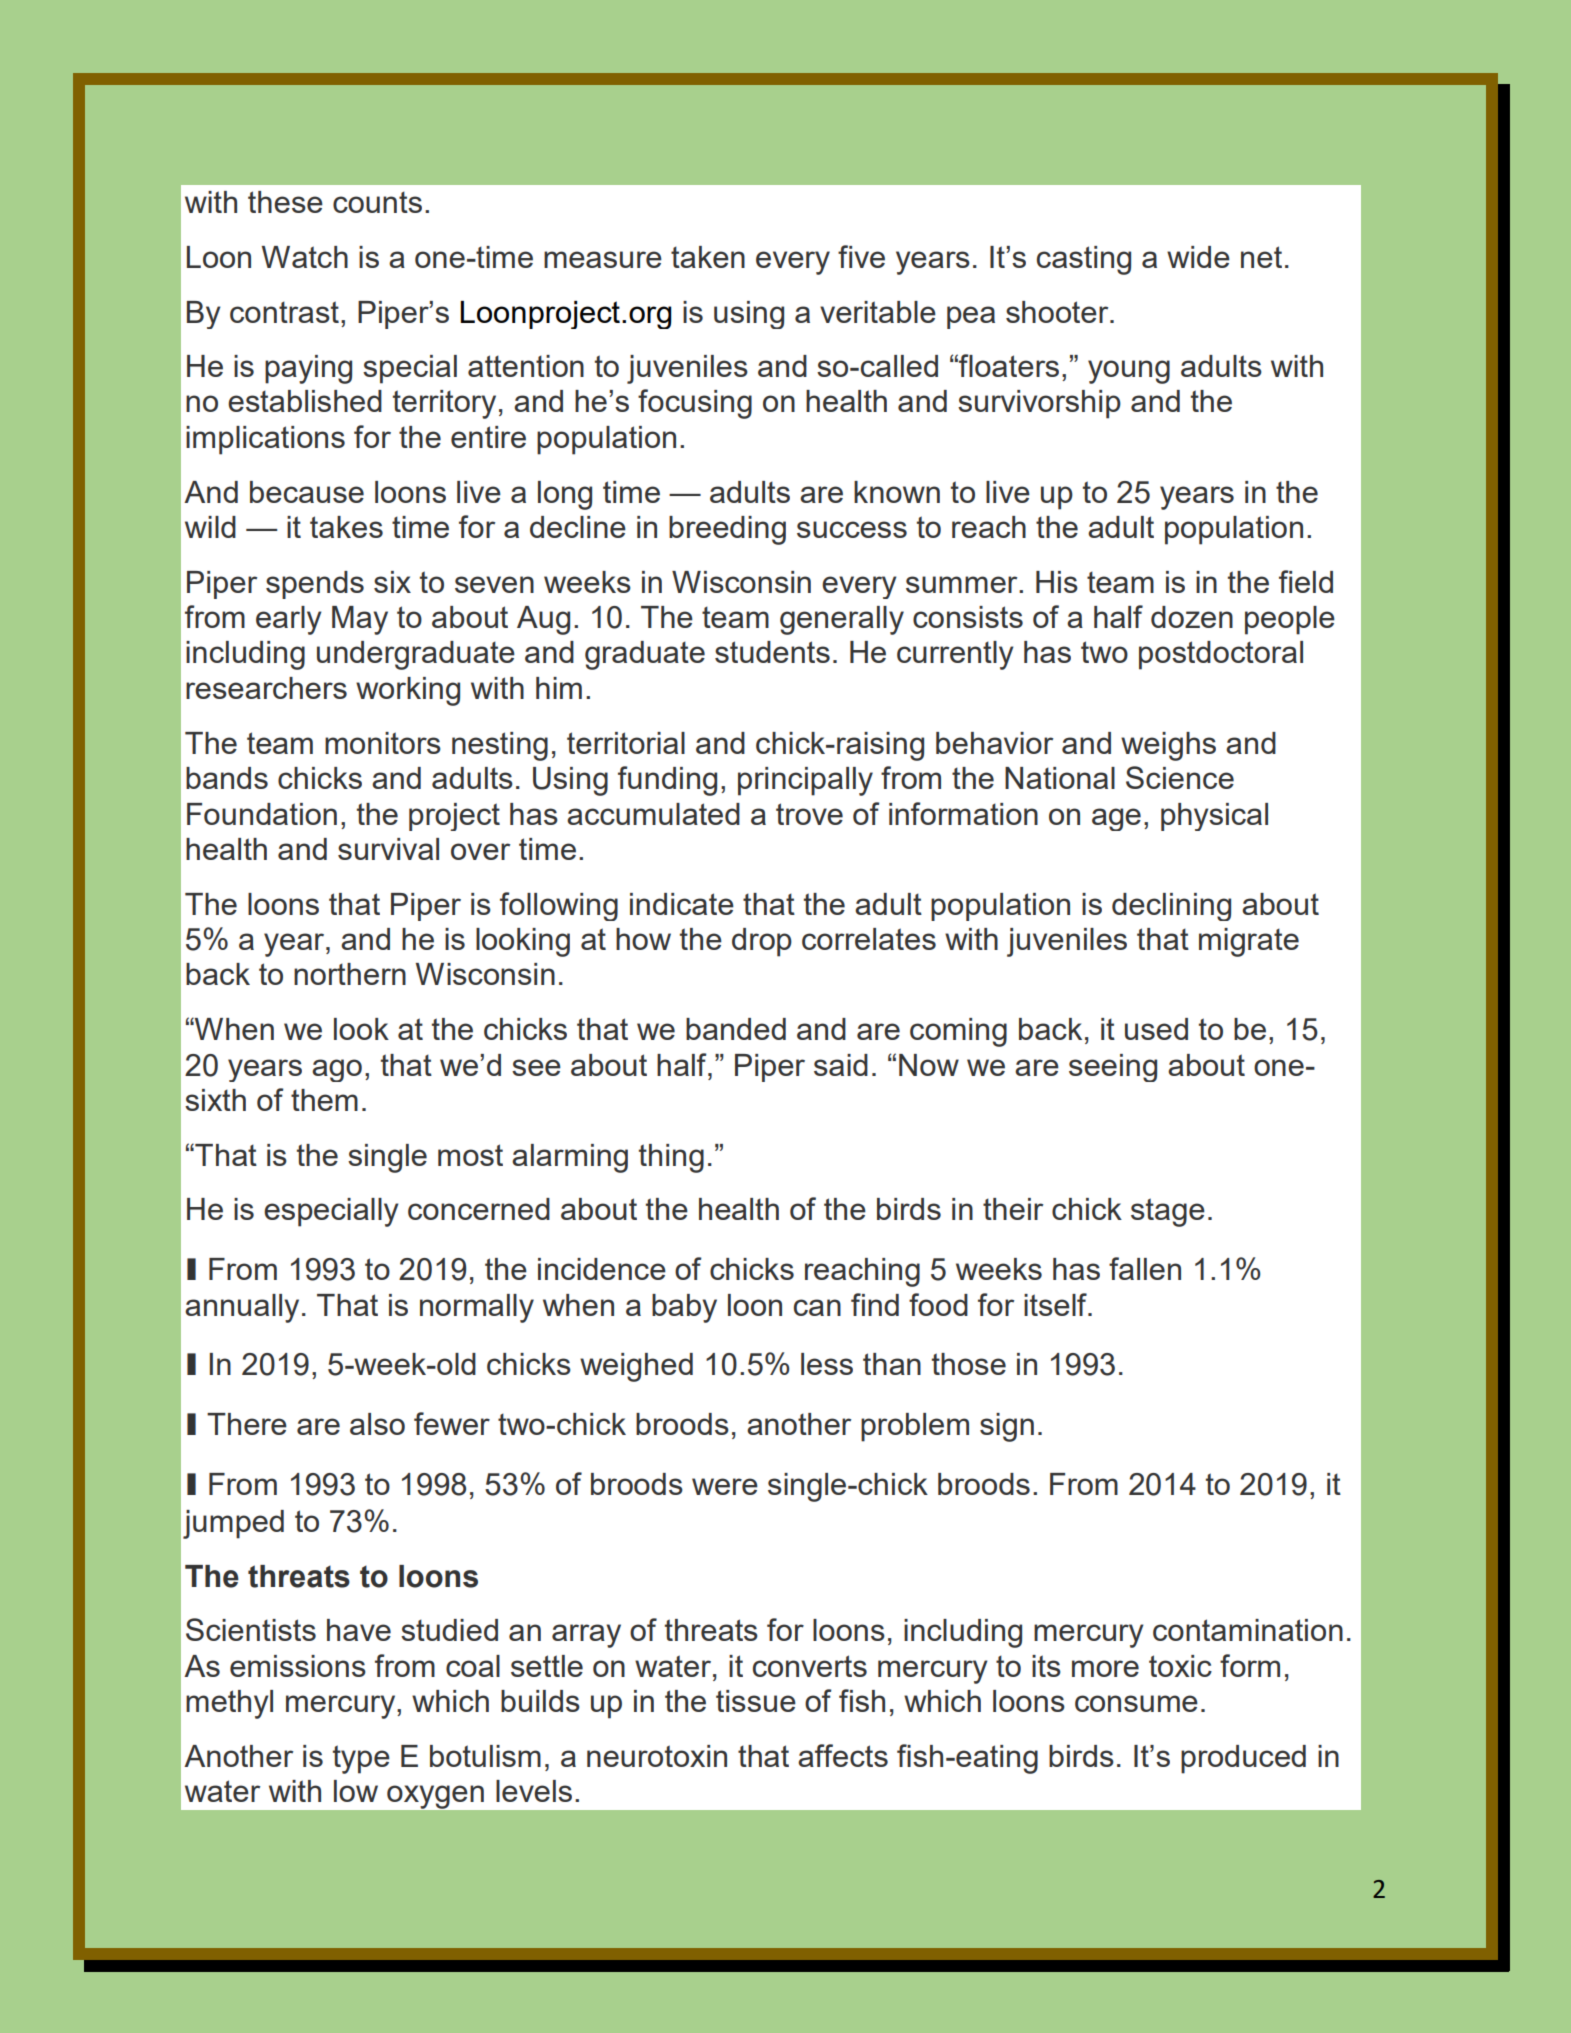  I want to click on can, so click(817, 1307).
